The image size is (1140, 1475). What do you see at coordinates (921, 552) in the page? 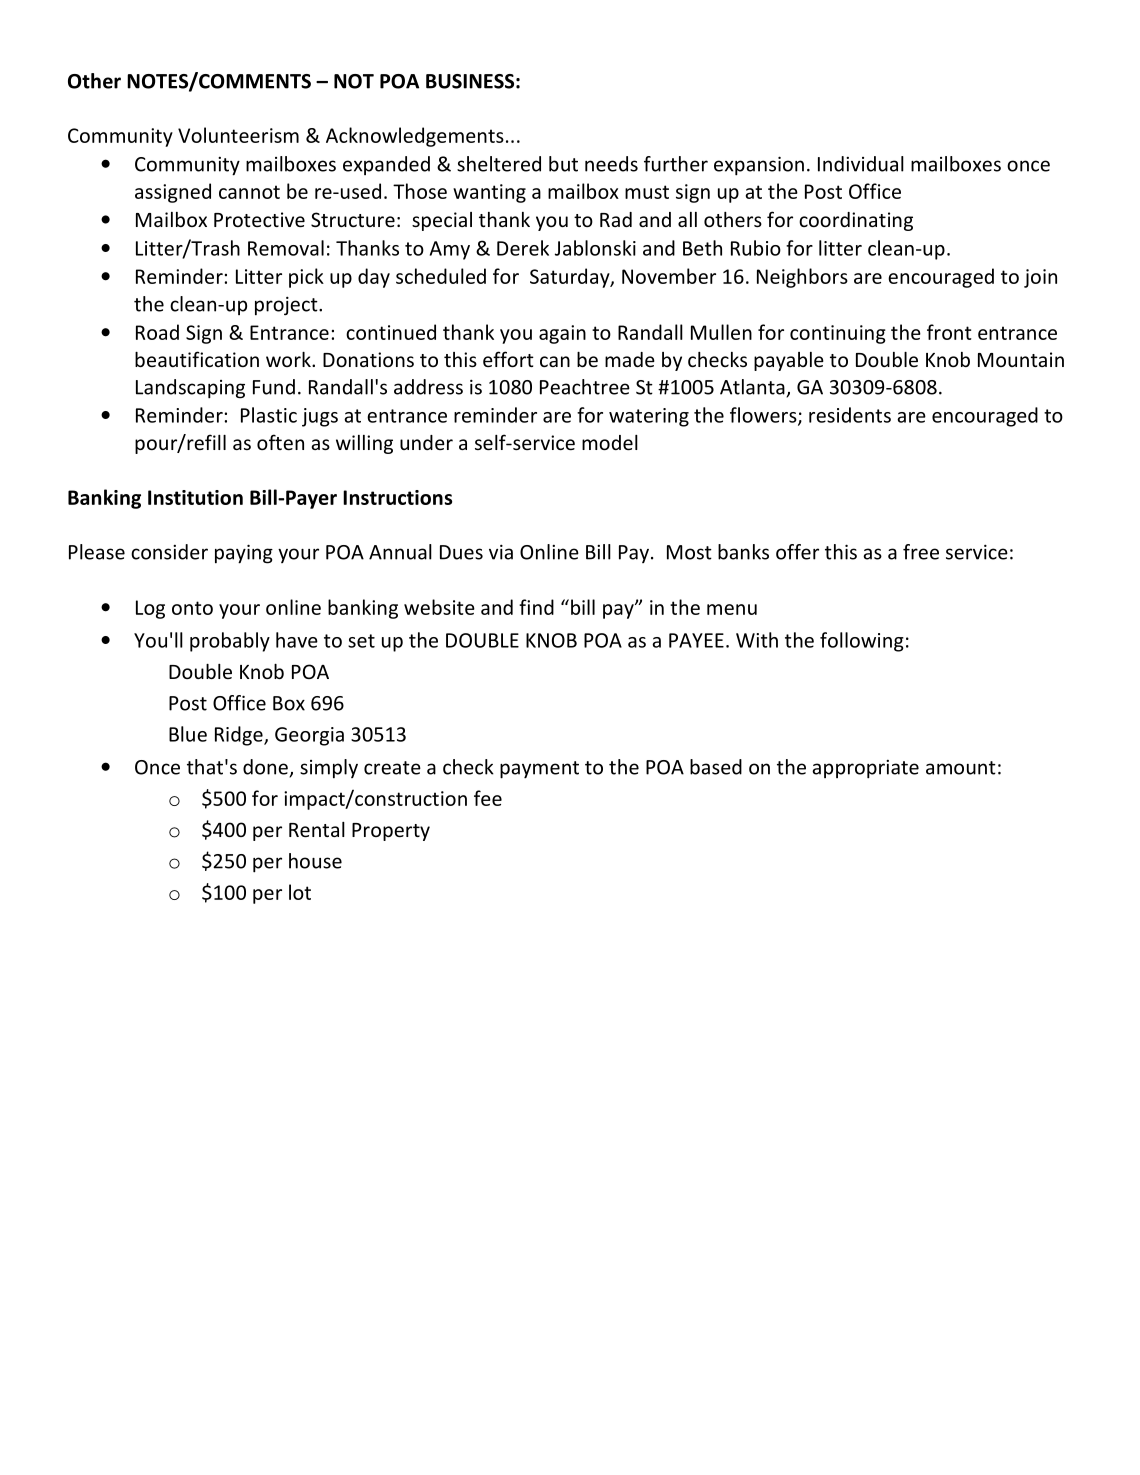
I see `free` at bounding box center [921, 552].
